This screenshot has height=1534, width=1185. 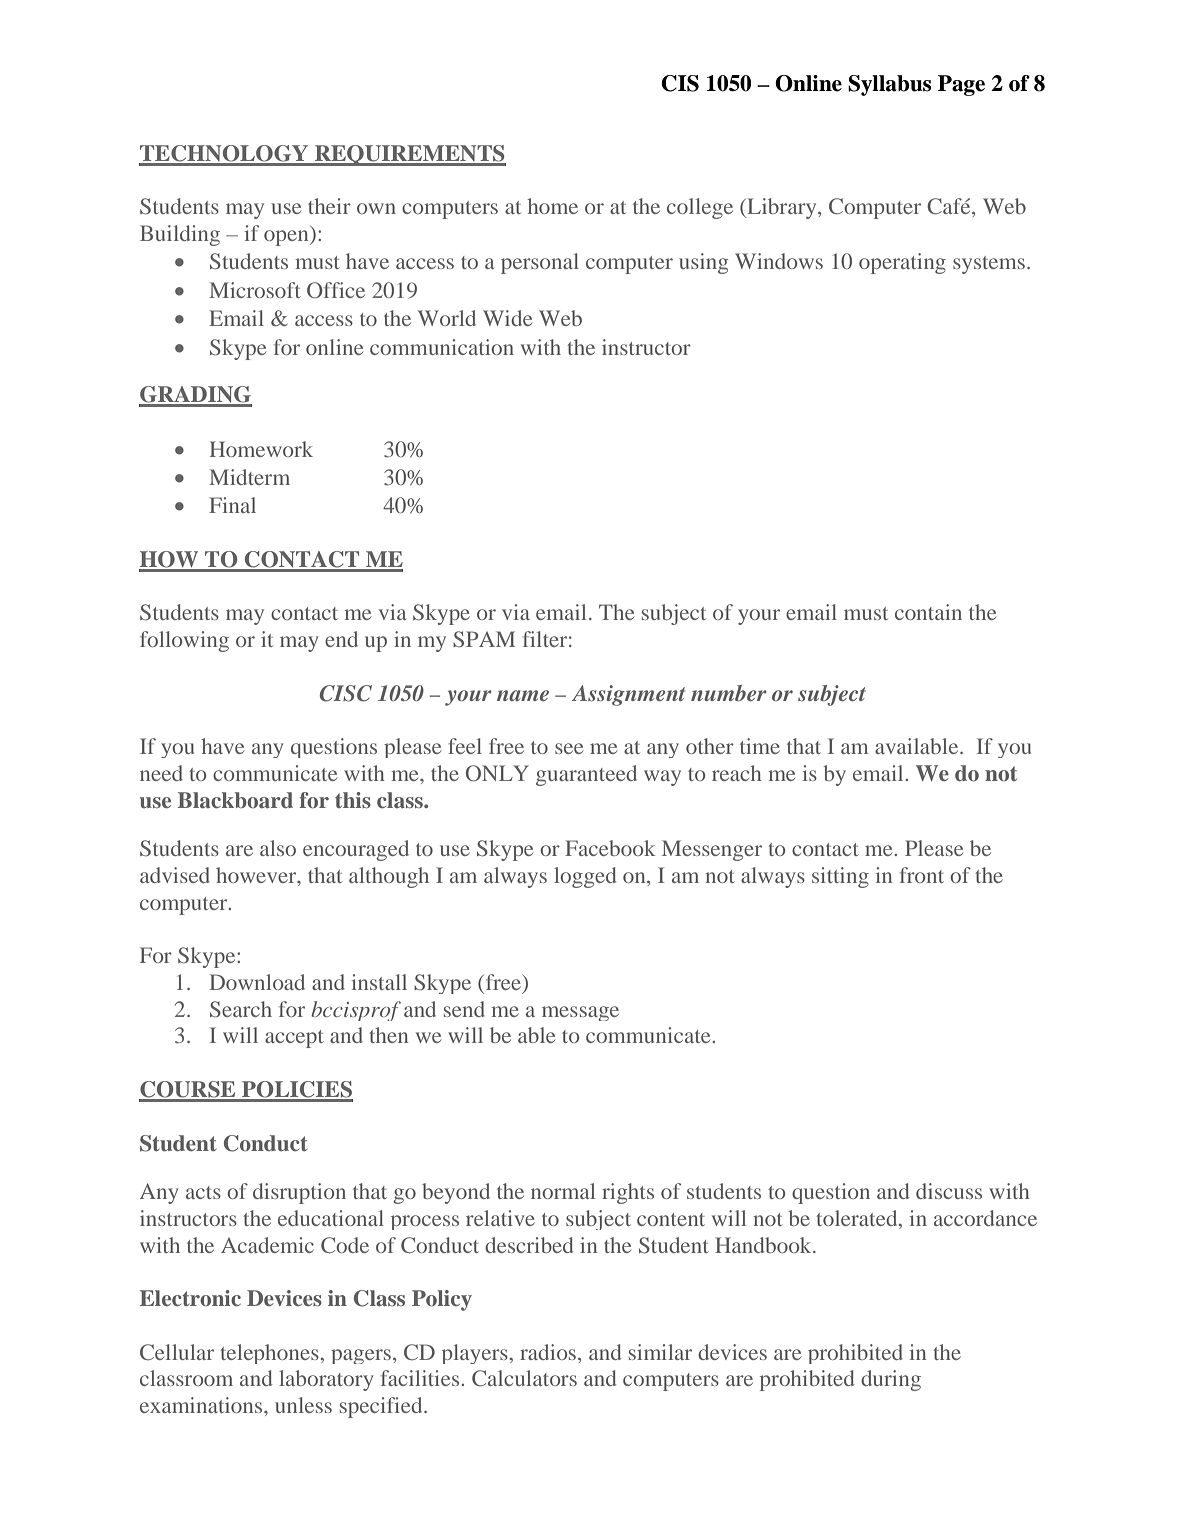 What do you see at coordinates (928, 612) in the screenshot?
I see `contain` at bounding box center [928, 612].
